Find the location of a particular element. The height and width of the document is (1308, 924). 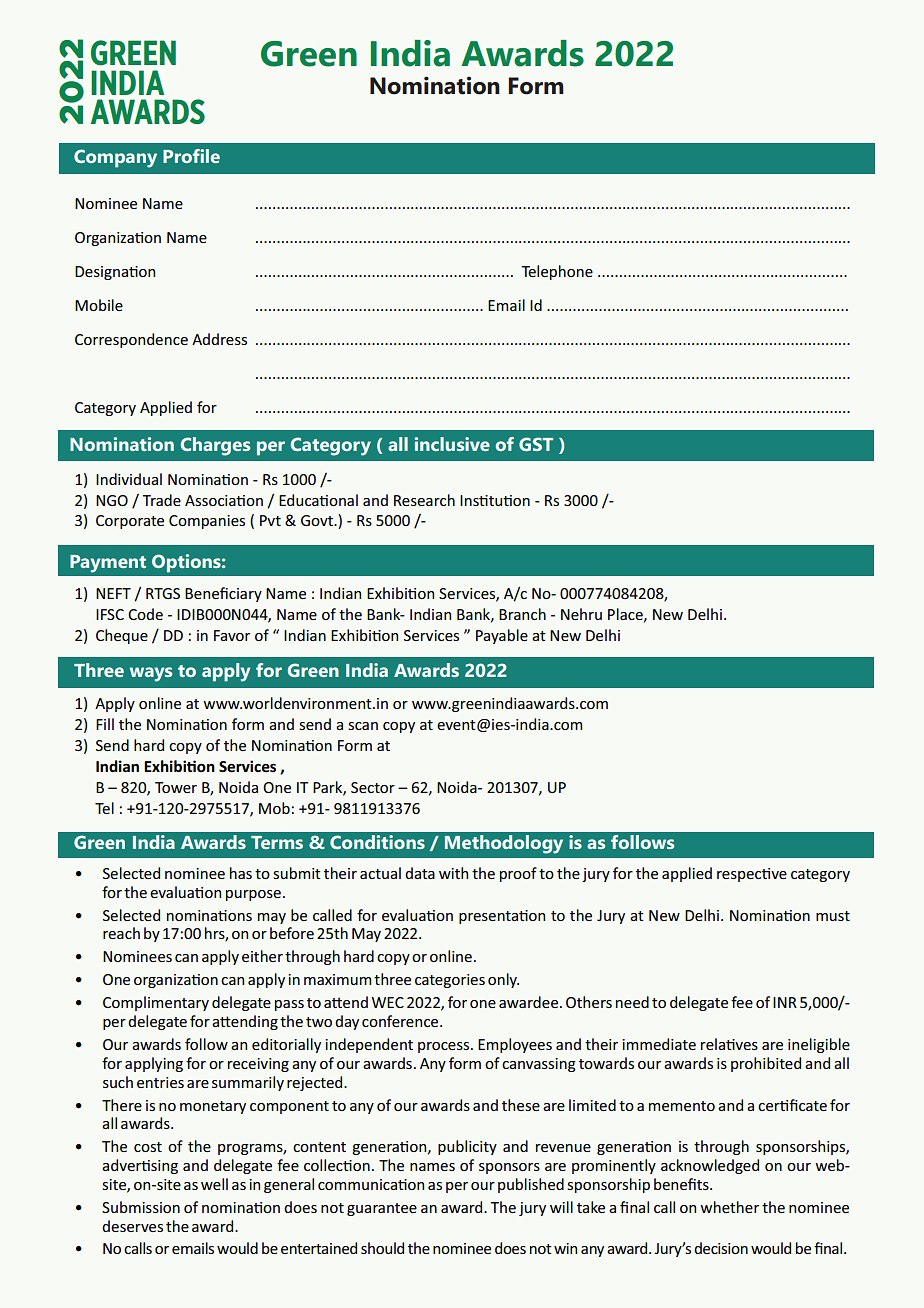

Methodology is located at coordinates (504, 844).
